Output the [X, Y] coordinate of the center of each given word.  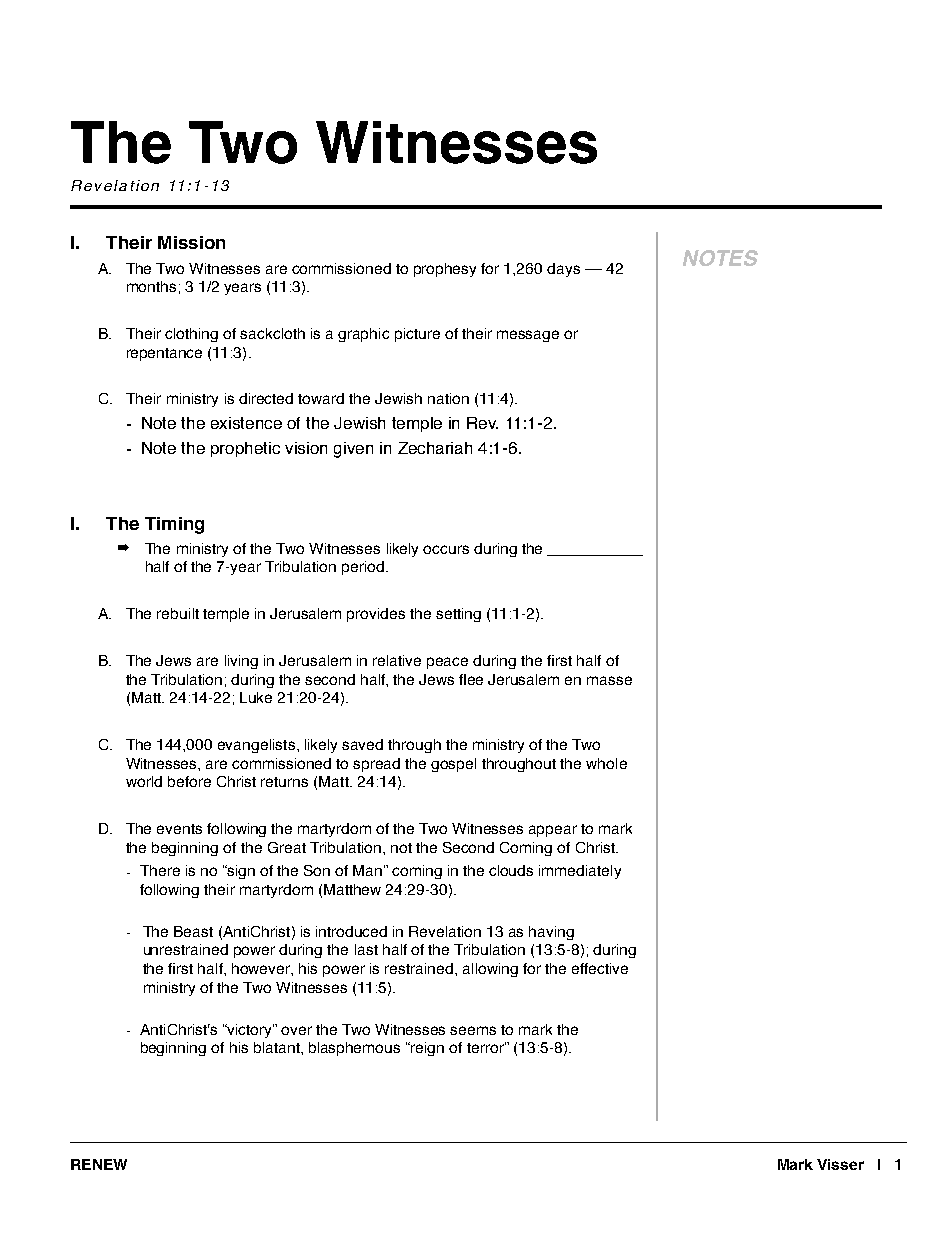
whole [606, 763]
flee [471, 679]
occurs [446, 549]
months [151, 286]
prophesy [445, 270]
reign [426, 1049]
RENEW [99, 1164]
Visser [840, 1164]
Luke [256, 697]
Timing [174, 525]
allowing [490, 970]
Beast [193, 931]
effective [600, 968]
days [563, 270]
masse [609, 680]
